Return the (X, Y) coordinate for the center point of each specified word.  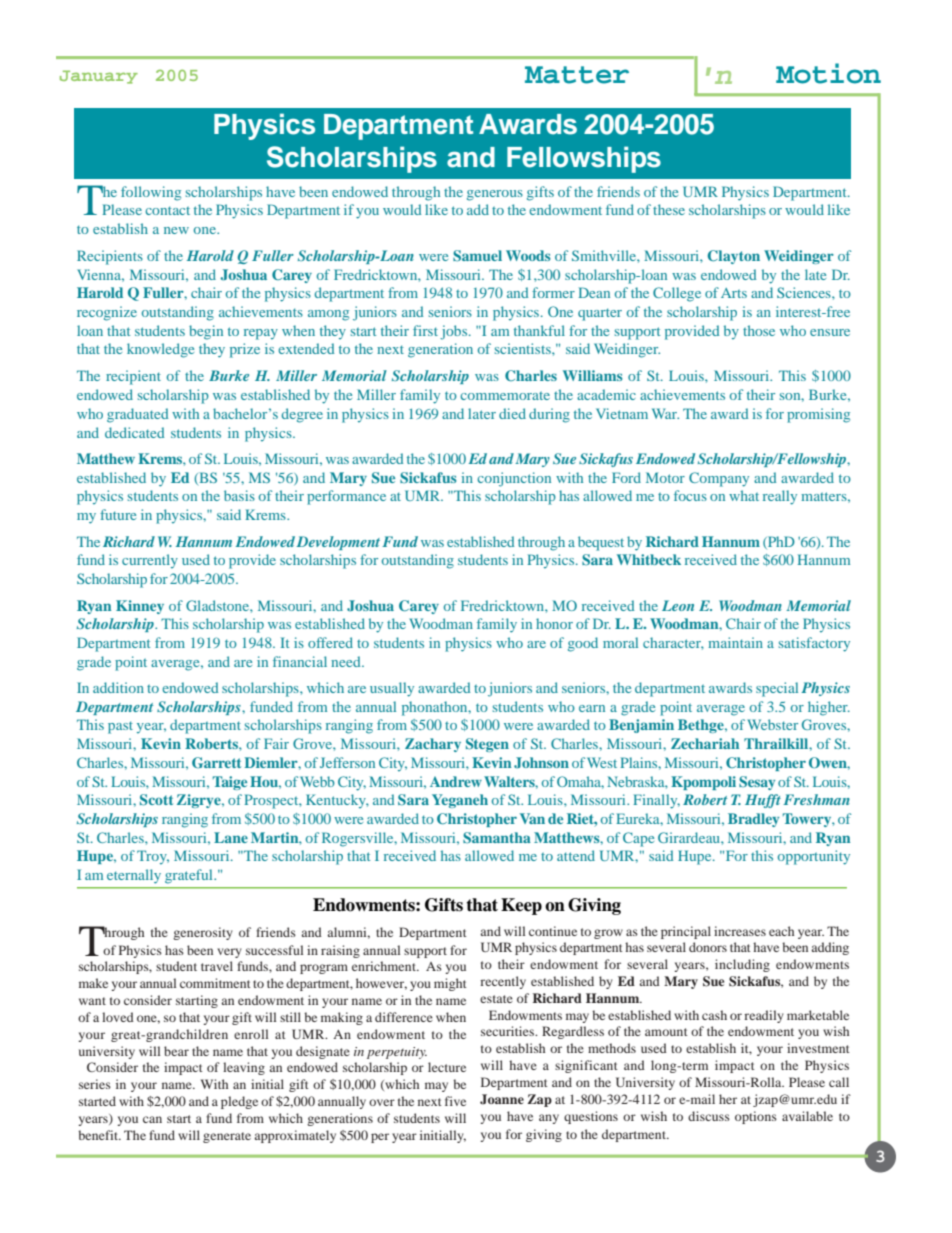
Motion (828, 73)
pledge (239, 1102)
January (99, 77)
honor (554, 623)
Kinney (140, 607)
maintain (735, 642)
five (455, 1101)
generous (495, 195)
